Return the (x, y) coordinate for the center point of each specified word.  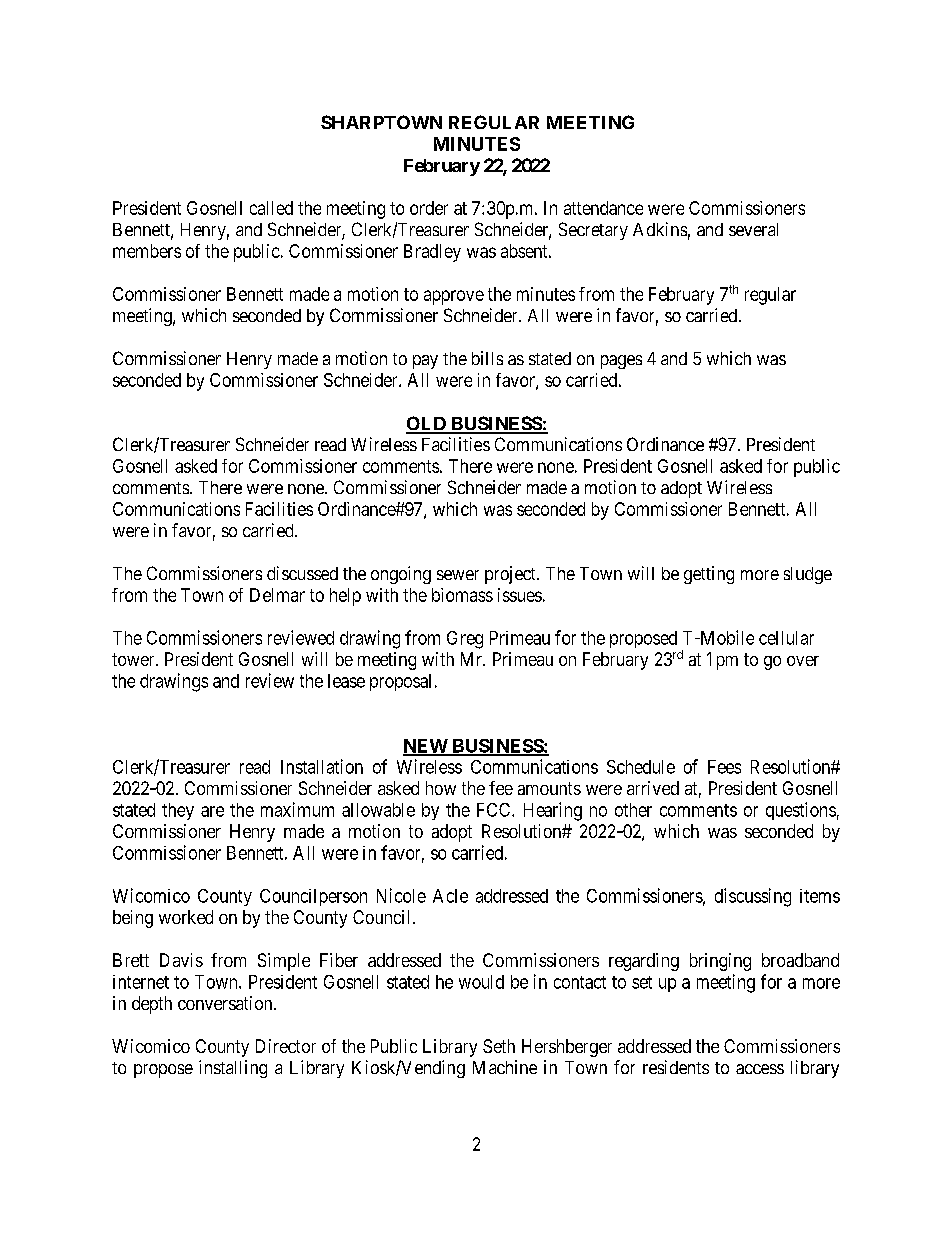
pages (621, 362)
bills (487, 358)
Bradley (432, 253)
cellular (786, 638)
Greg (465, 640)
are (212, 811)
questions (801, 811)
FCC (495, 810)
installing (233, 1069)
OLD (427, 424)
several (753, 229)
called (271, 208)
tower (134, 659)
